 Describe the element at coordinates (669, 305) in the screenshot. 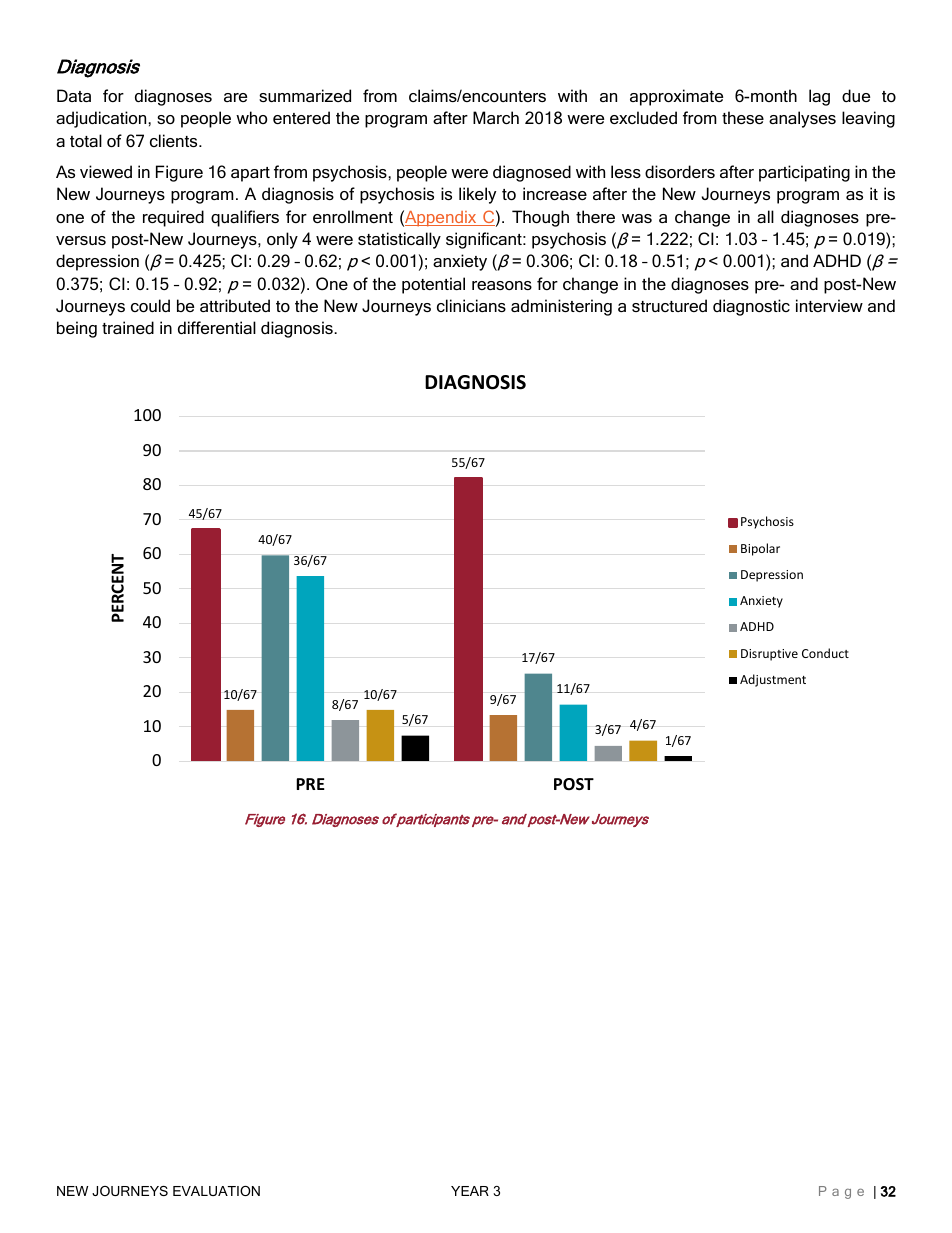

I see `structured` at that location.
